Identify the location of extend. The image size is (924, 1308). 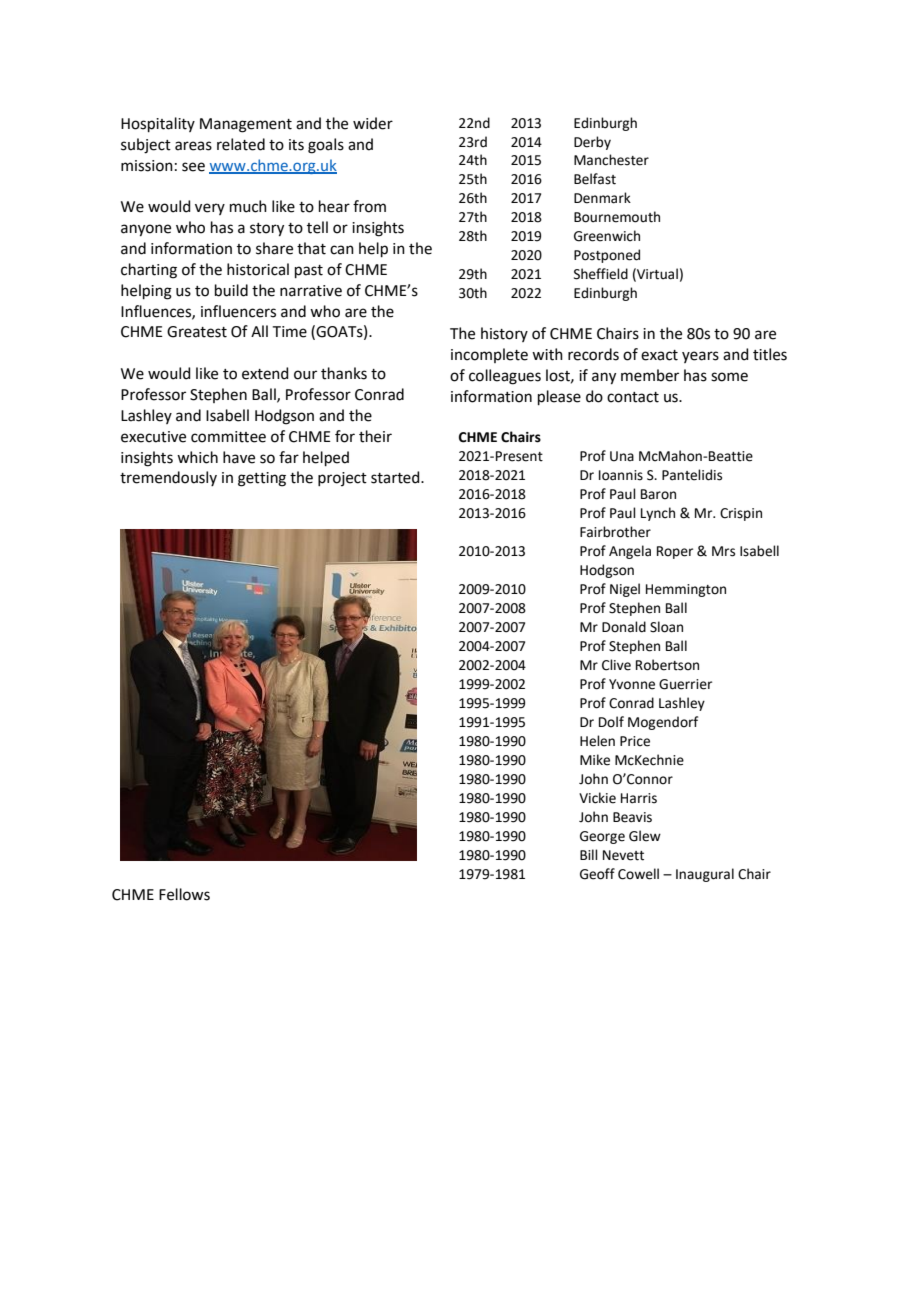
(265, 373).
